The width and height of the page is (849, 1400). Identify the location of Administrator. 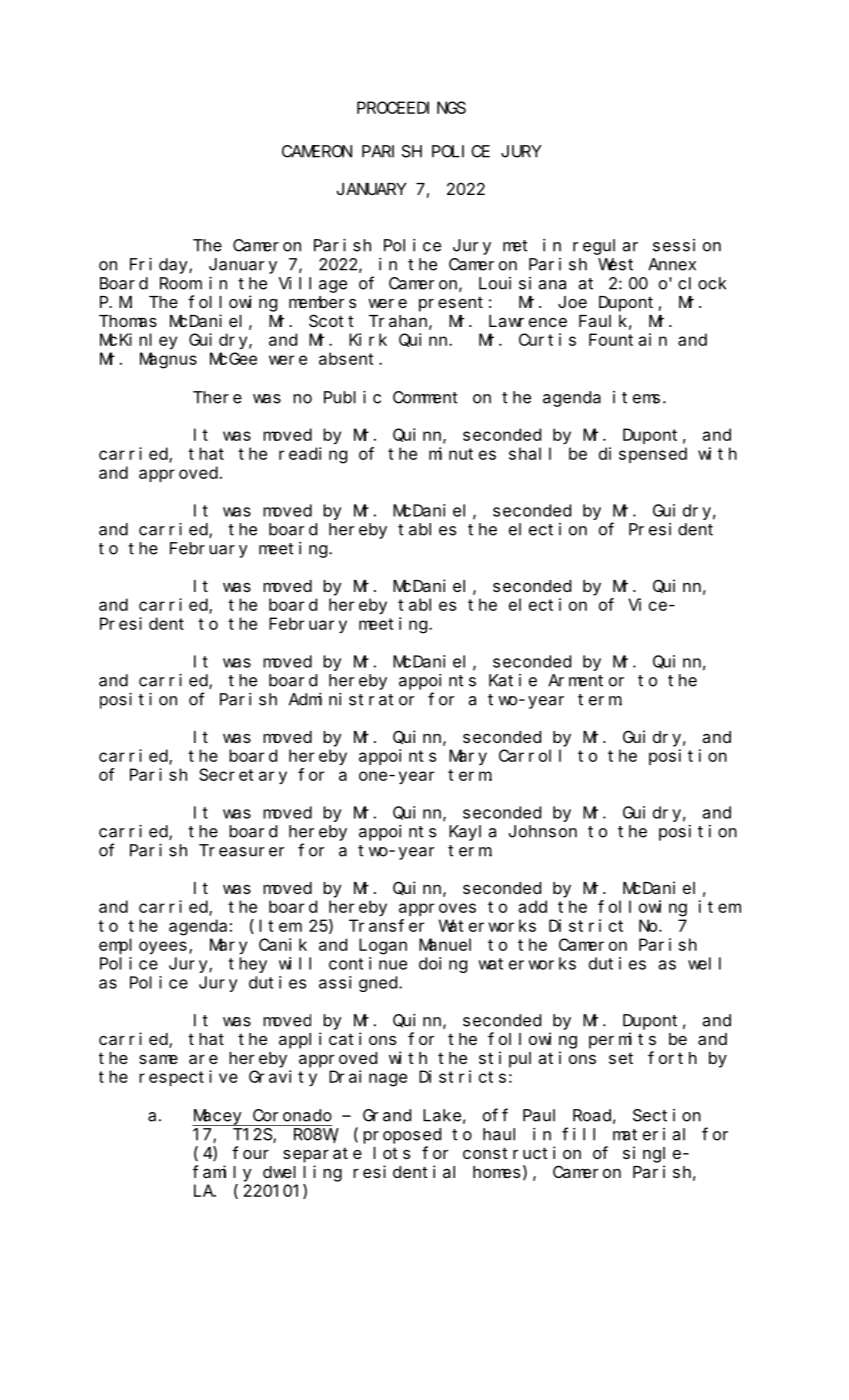
(351, 699).
